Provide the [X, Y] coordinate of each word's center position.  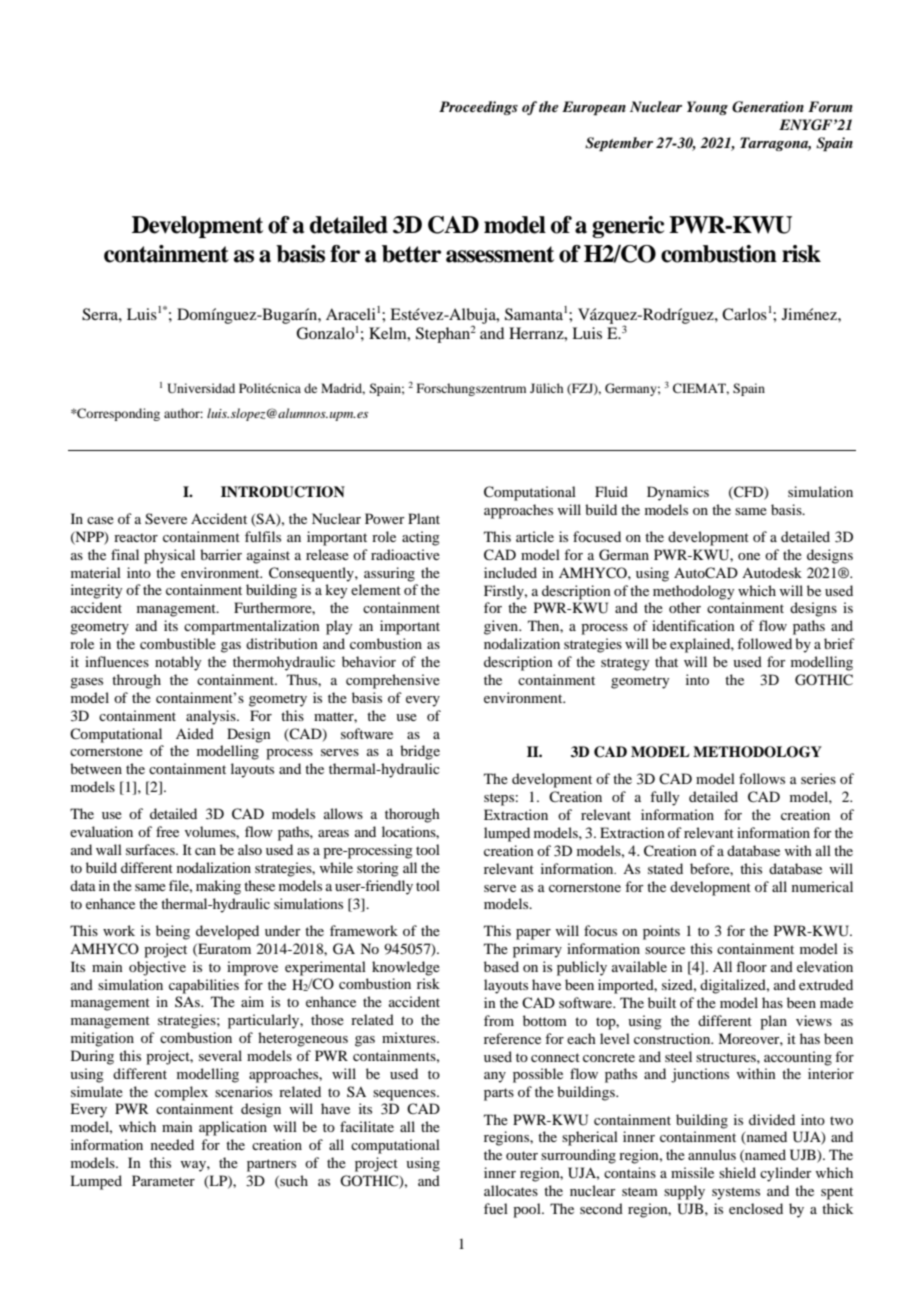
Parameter [163, 1180]
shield [737, 1172]
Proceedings [478, 108]
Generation [768, 107]
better [411, 254]
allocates [511, 1190]
